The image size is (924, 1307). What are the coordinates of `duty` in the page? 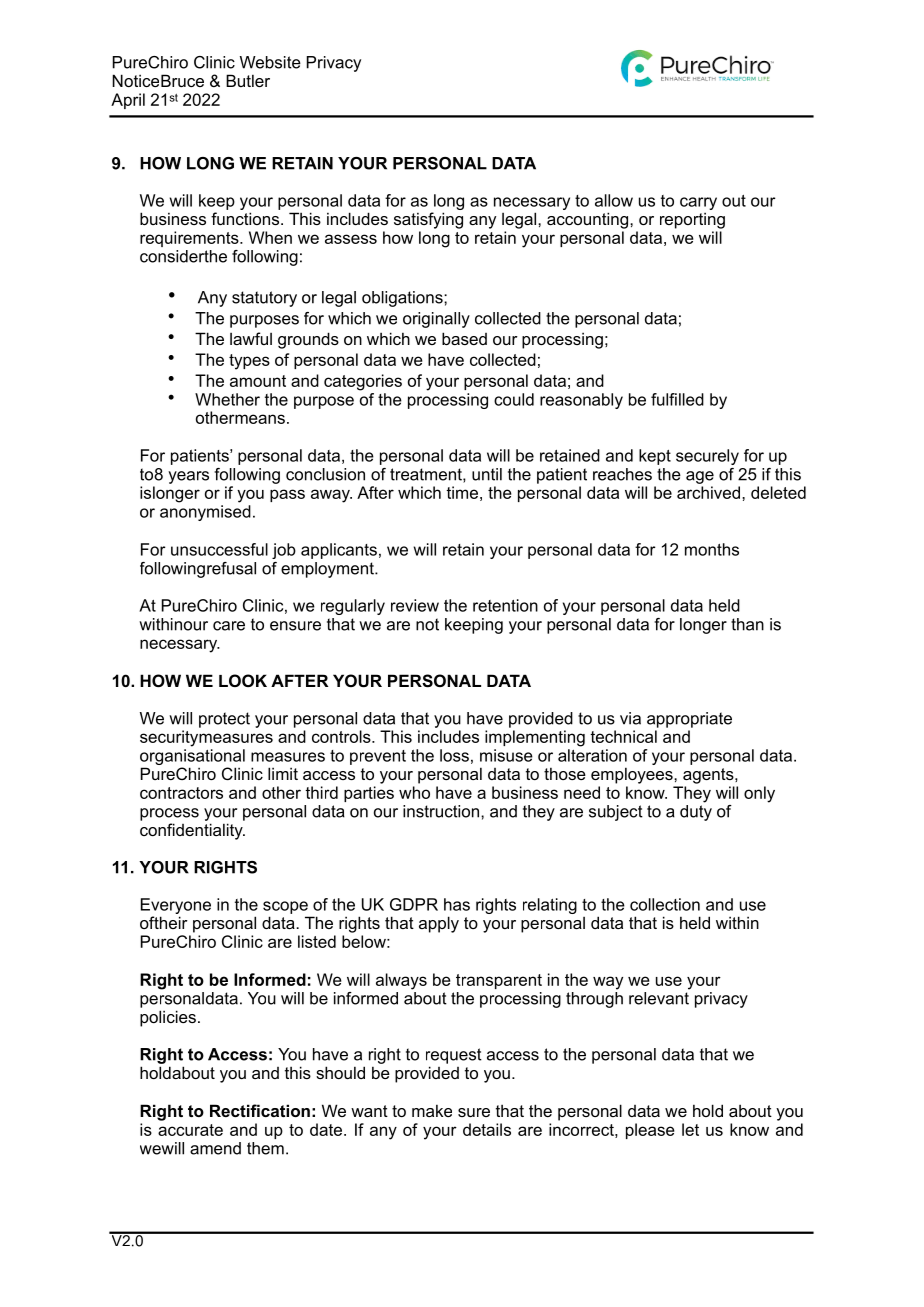 It's located at (696, 813).
